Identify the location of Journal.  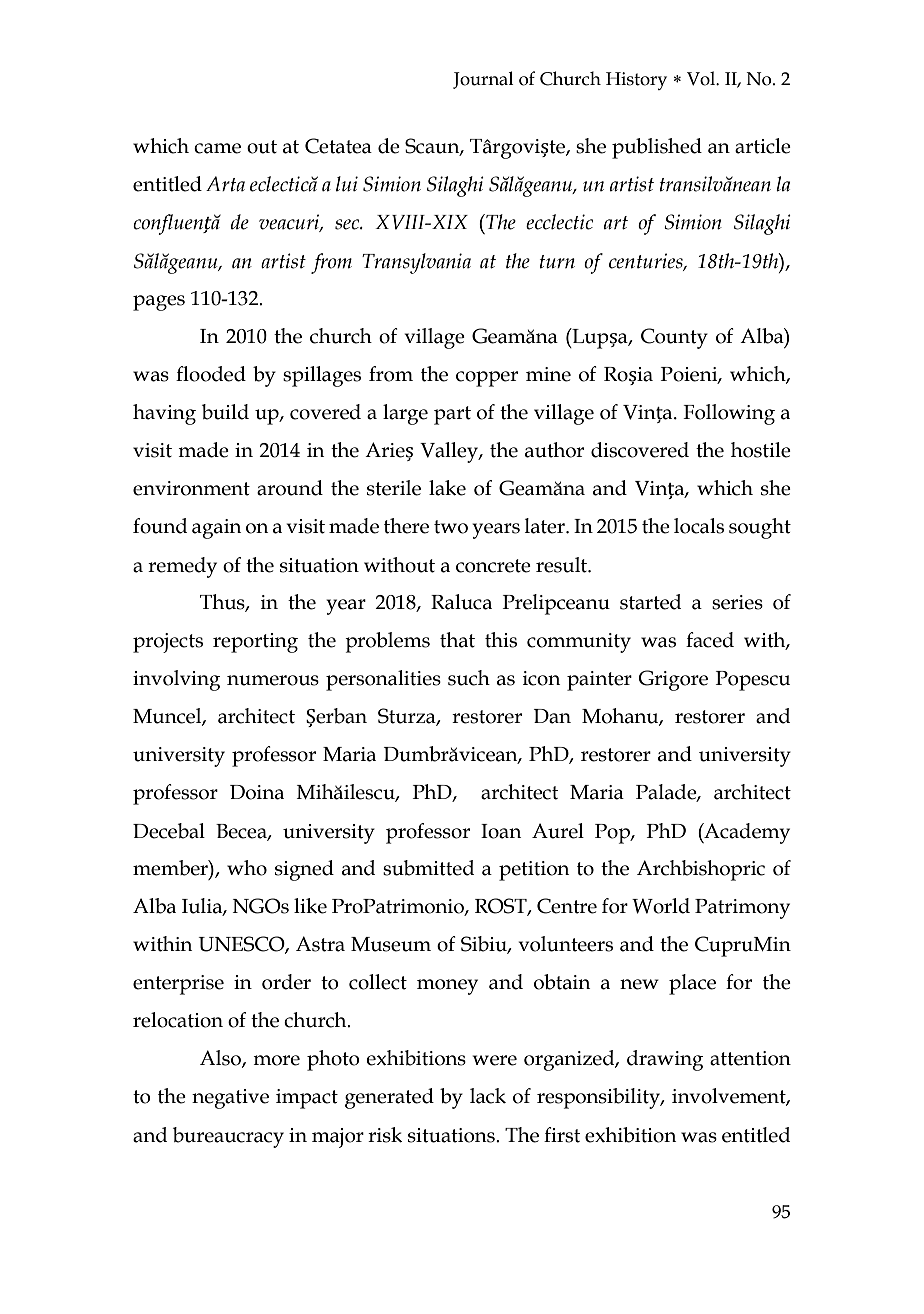
(483, 80).
